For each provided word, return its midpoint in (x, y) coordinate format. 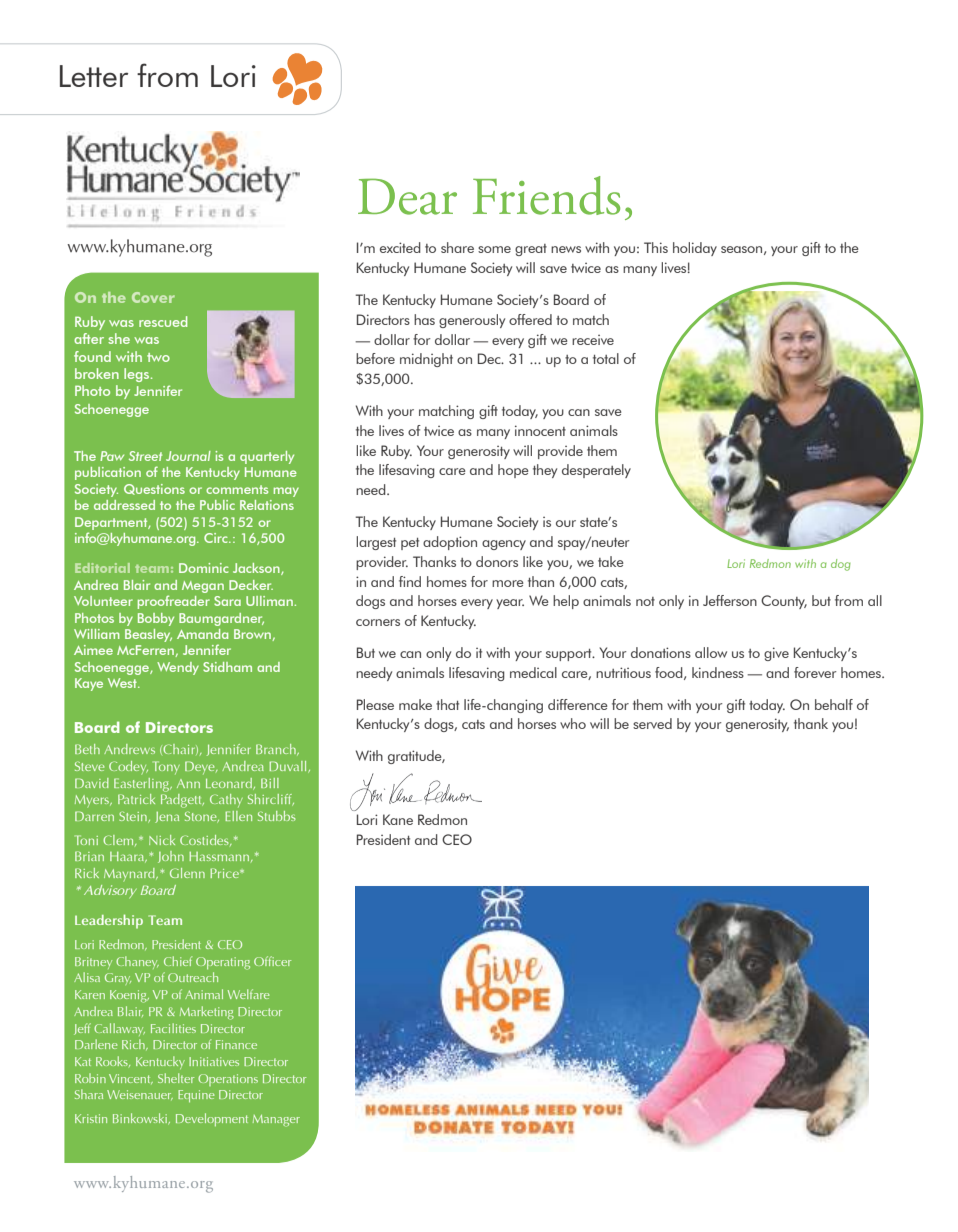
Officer (272, 961)
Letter (94, 76)
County (784, 602)
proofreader (174, 602)
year (510, 604)
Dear (407, 196)
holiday (695, 249)
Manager (276, 1121)
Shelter (176, 1078)
